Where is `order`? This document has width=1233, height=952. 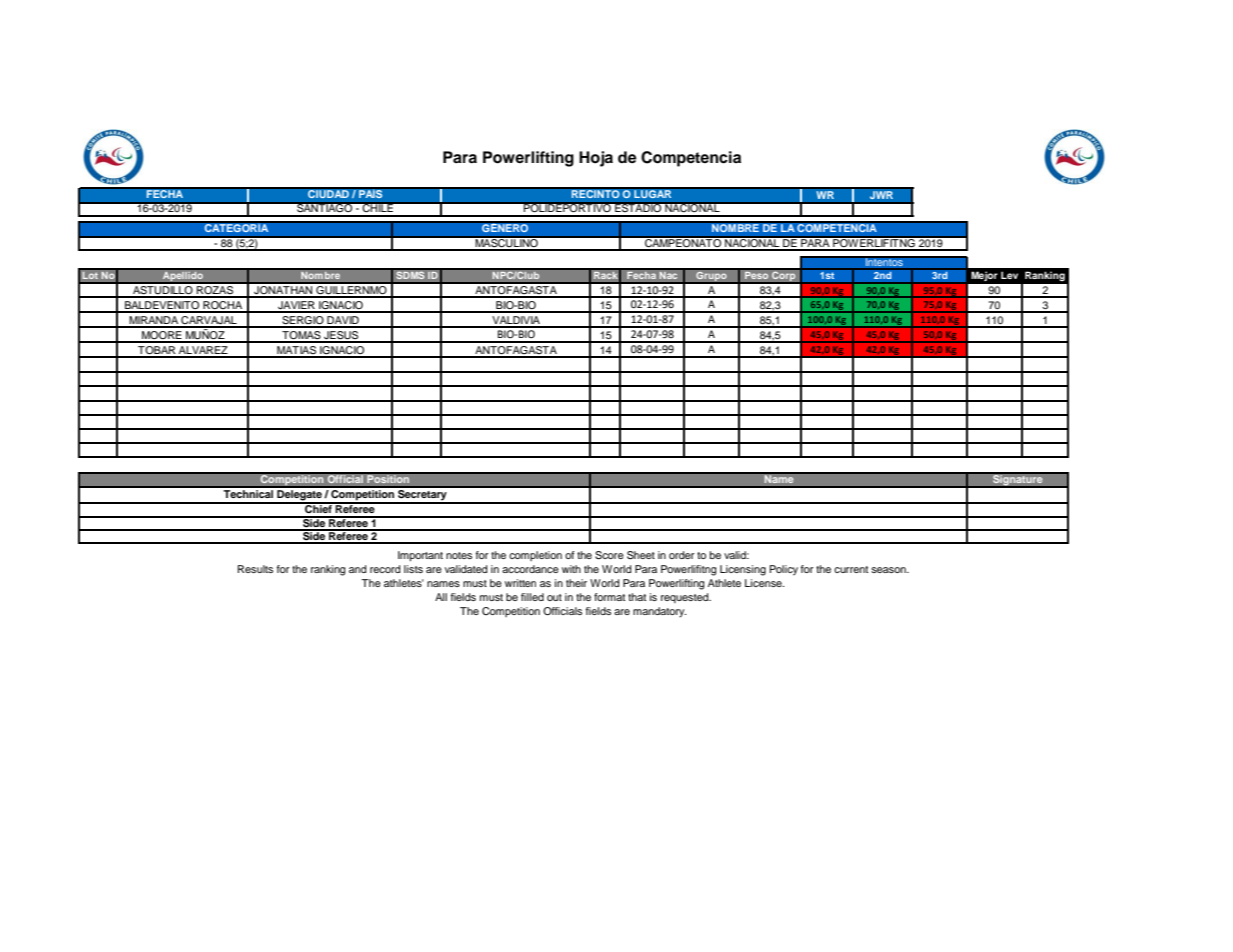
order is located at coordinates (682, 555).
